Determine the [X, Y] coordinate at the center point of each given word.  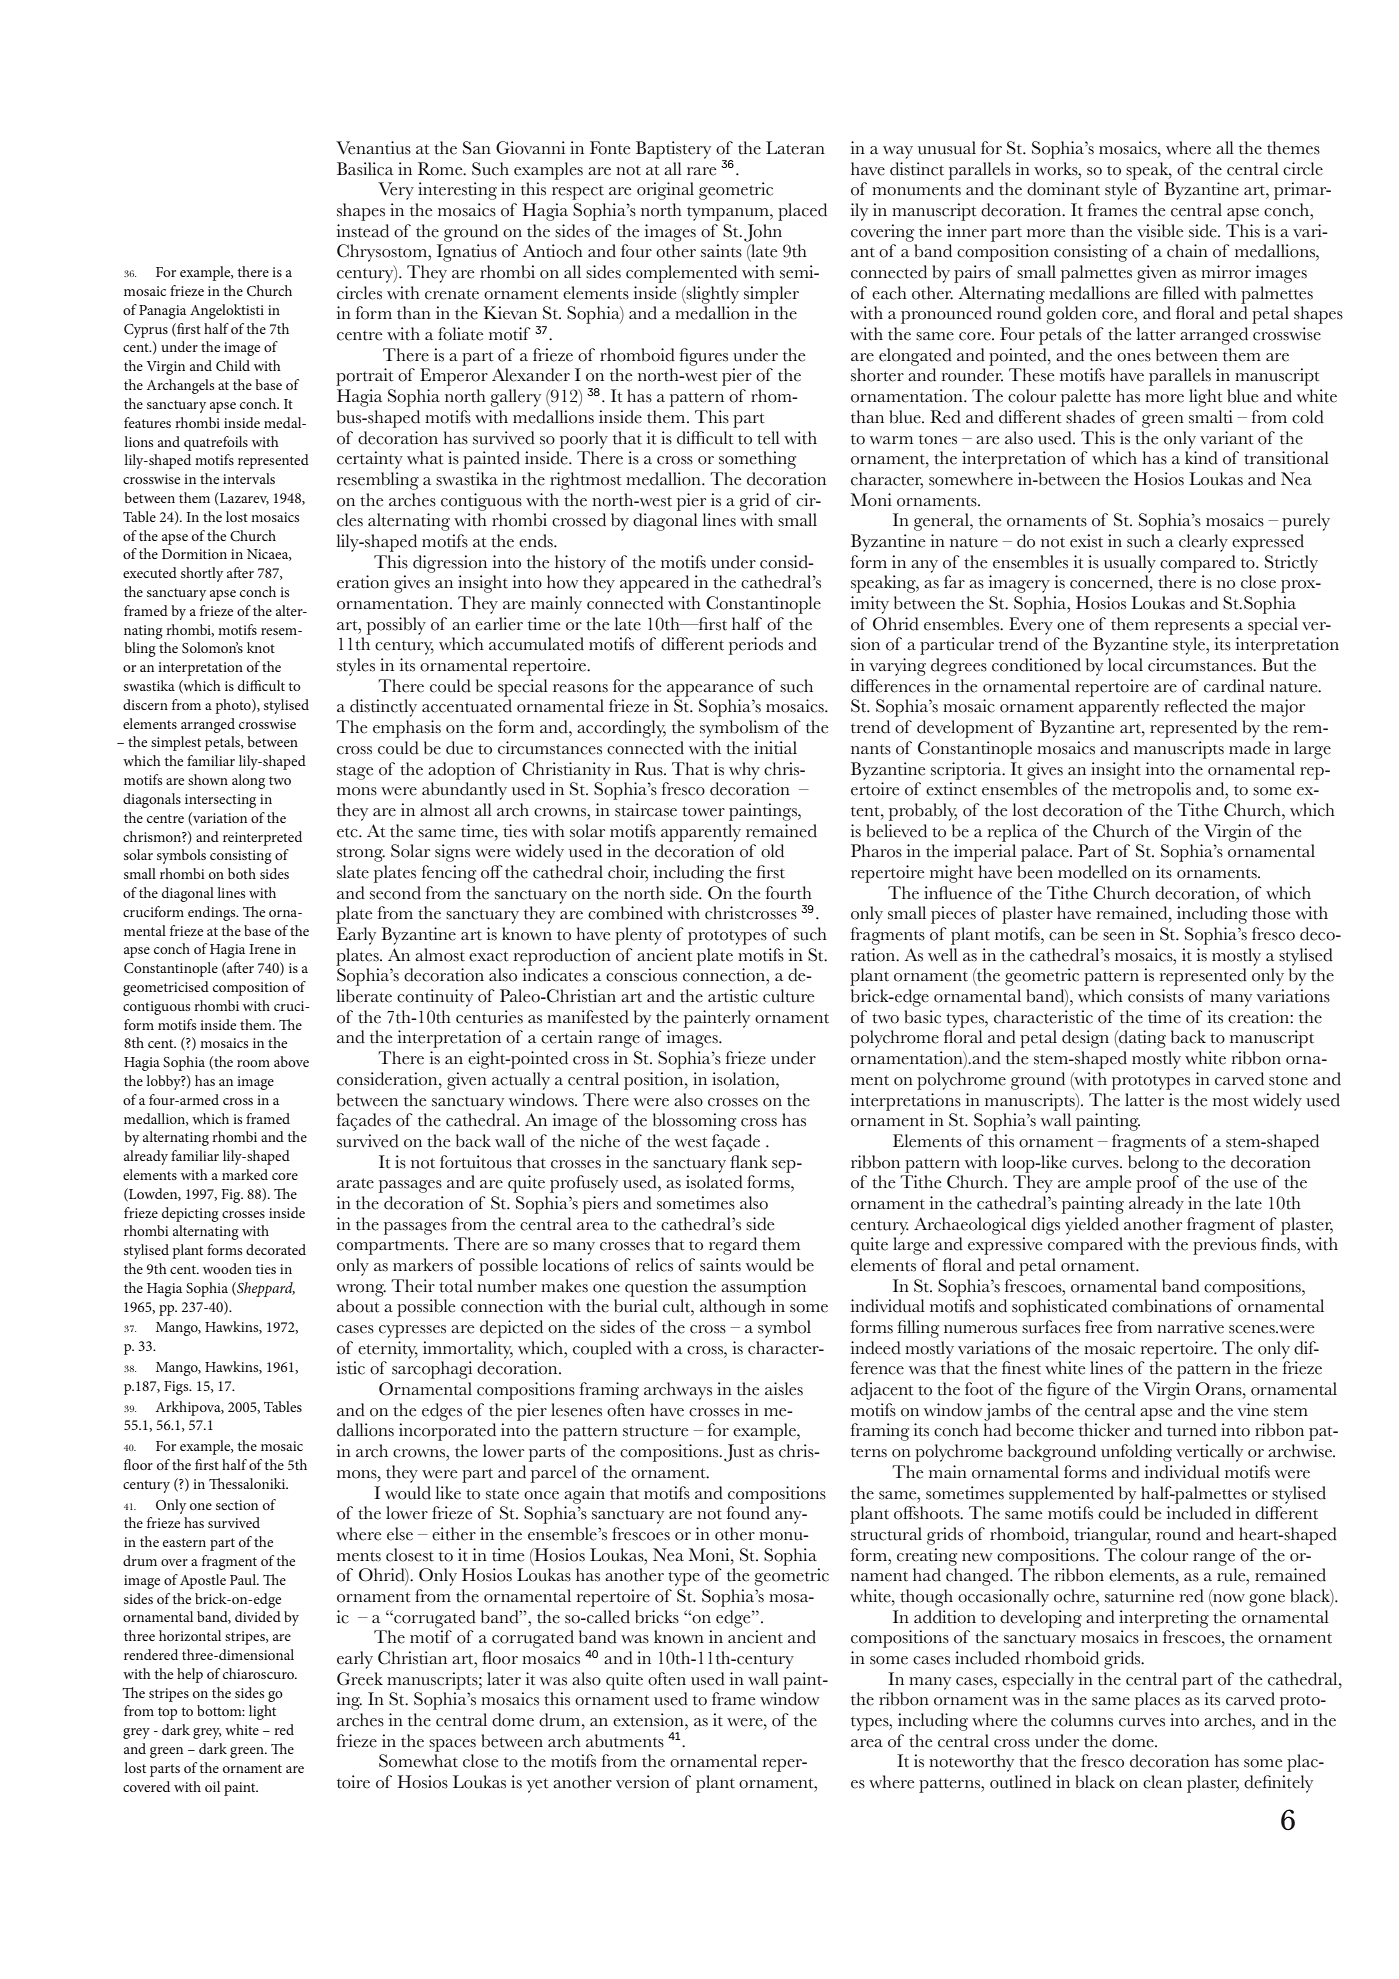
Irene [264, 949]
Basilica [365, 169]
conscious [641, 975]
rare [701, 171]
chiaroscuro [260, 1673]
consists [1156, 996]
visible [1160, 231]
